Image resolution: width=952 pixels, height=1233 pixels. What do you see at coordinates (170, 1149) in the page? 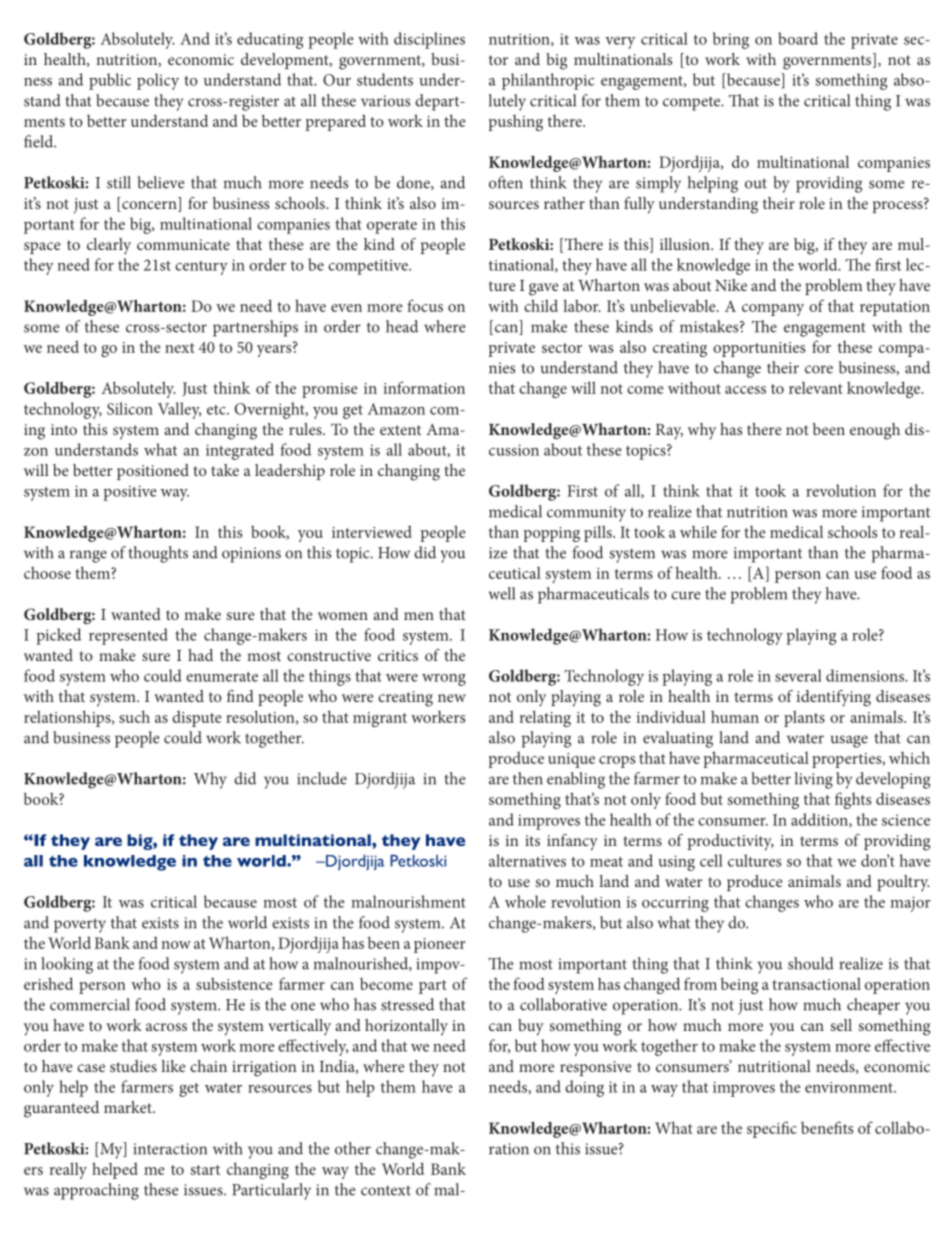
I see `interaction` at bounding box center [170, 1149].
